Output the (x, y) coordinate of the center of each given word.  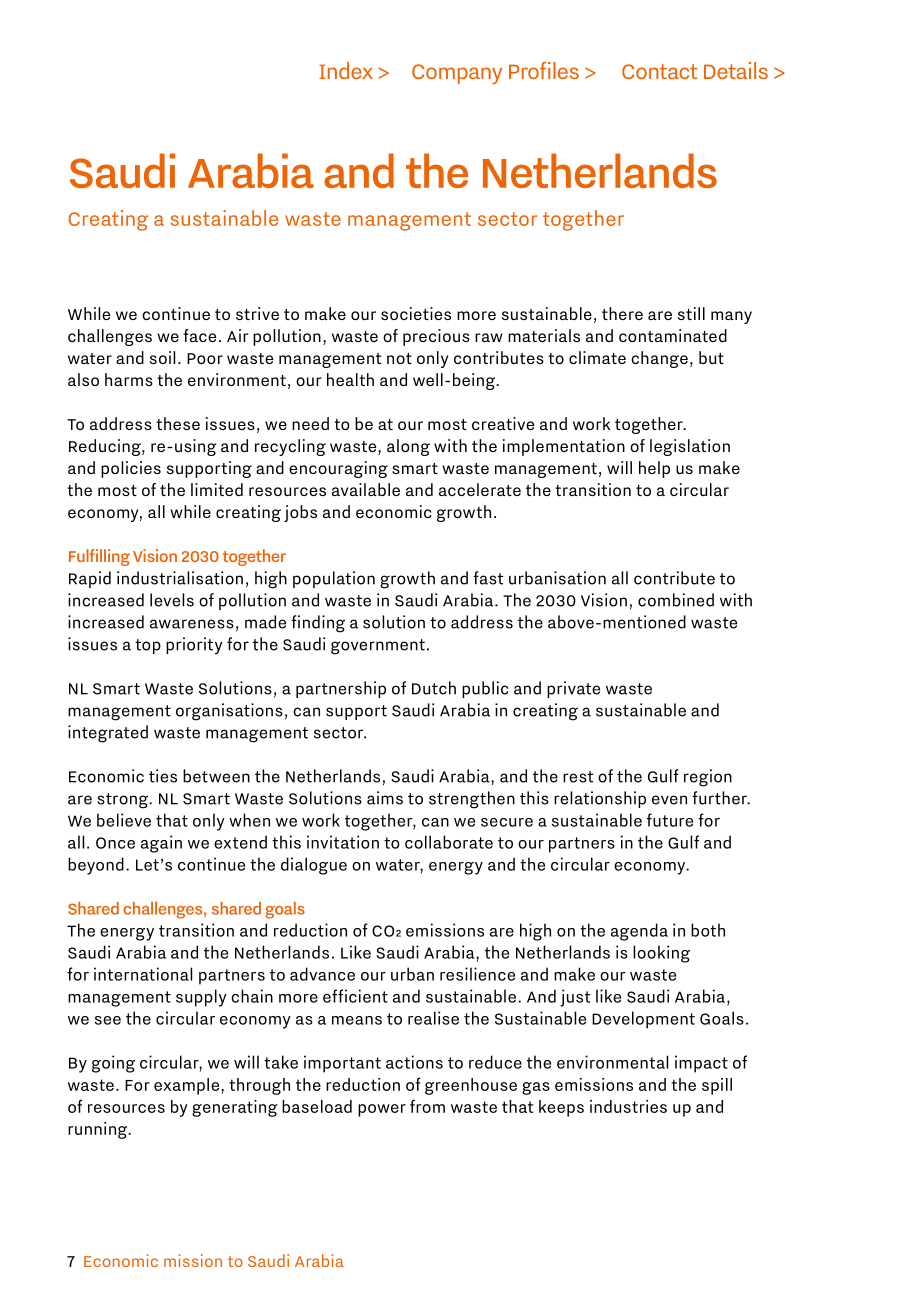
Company (457, 74)
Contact (660, 71)
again (161, 844)
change (659, 359)
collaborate (449, 842)
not (399, 358)
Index (346, 70)
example (188, 1086)
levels (172, 600)
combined (676, 600)
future (670, 820)
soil (162, 357)
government (378, 647)
